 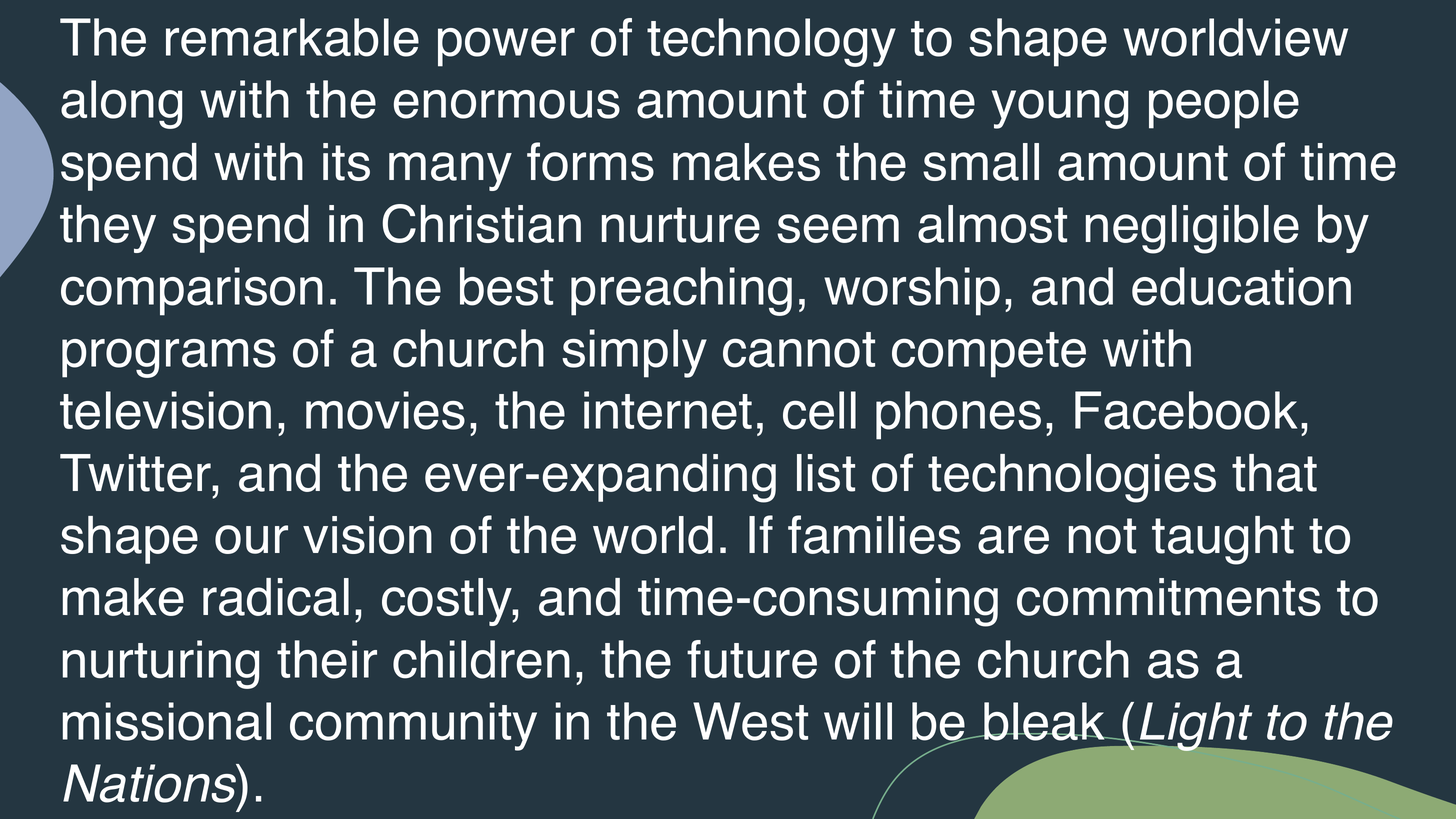 I want to click on remarkable, so click(x=292, y=37).
